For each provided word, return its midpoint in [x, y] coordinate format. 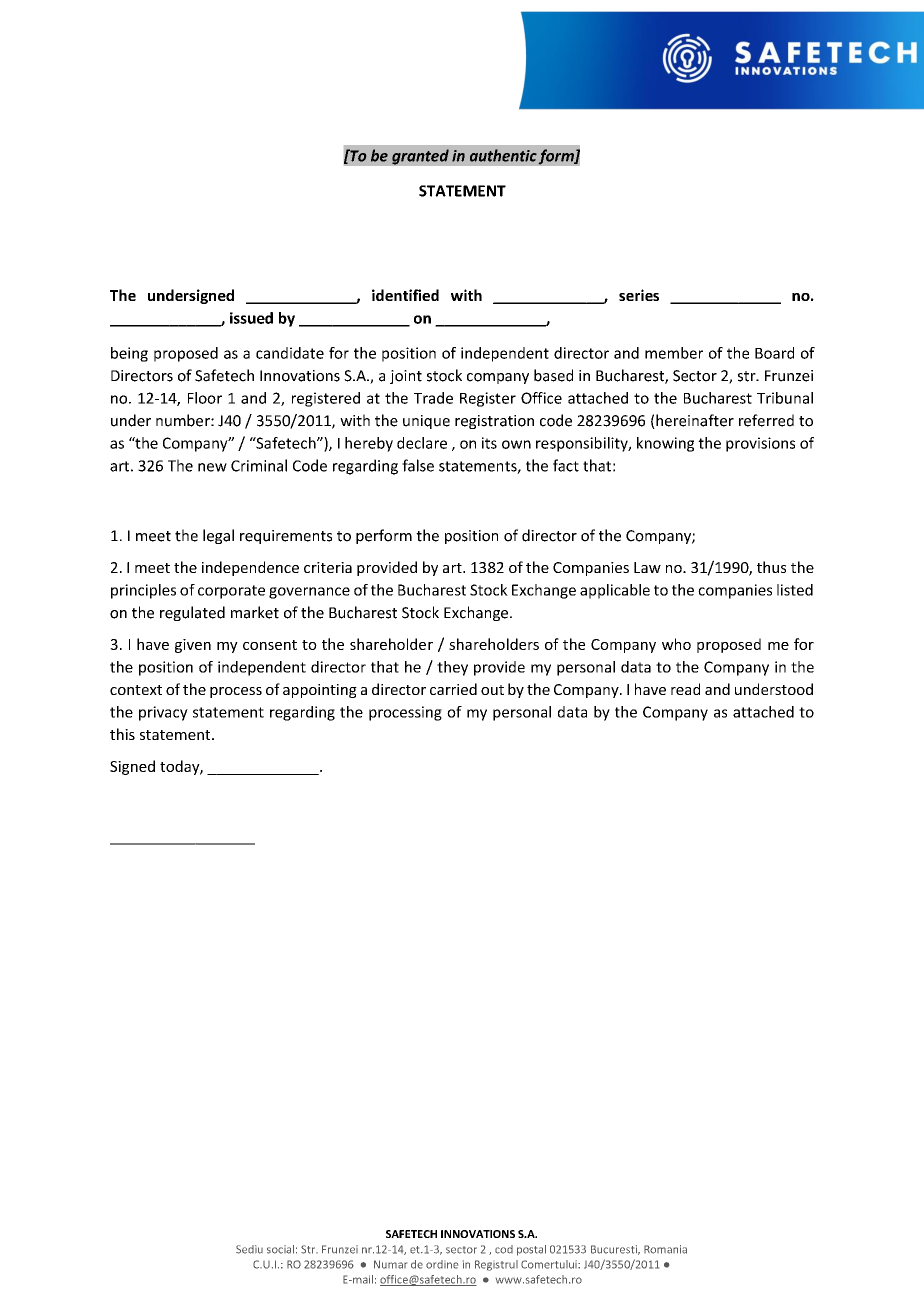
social [280, 1249]
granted [420, 157]
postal [531, 1250]
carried [453, 689]
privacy [163, 713]
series [639, 295]
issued [251, 318]
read [685, 689]
